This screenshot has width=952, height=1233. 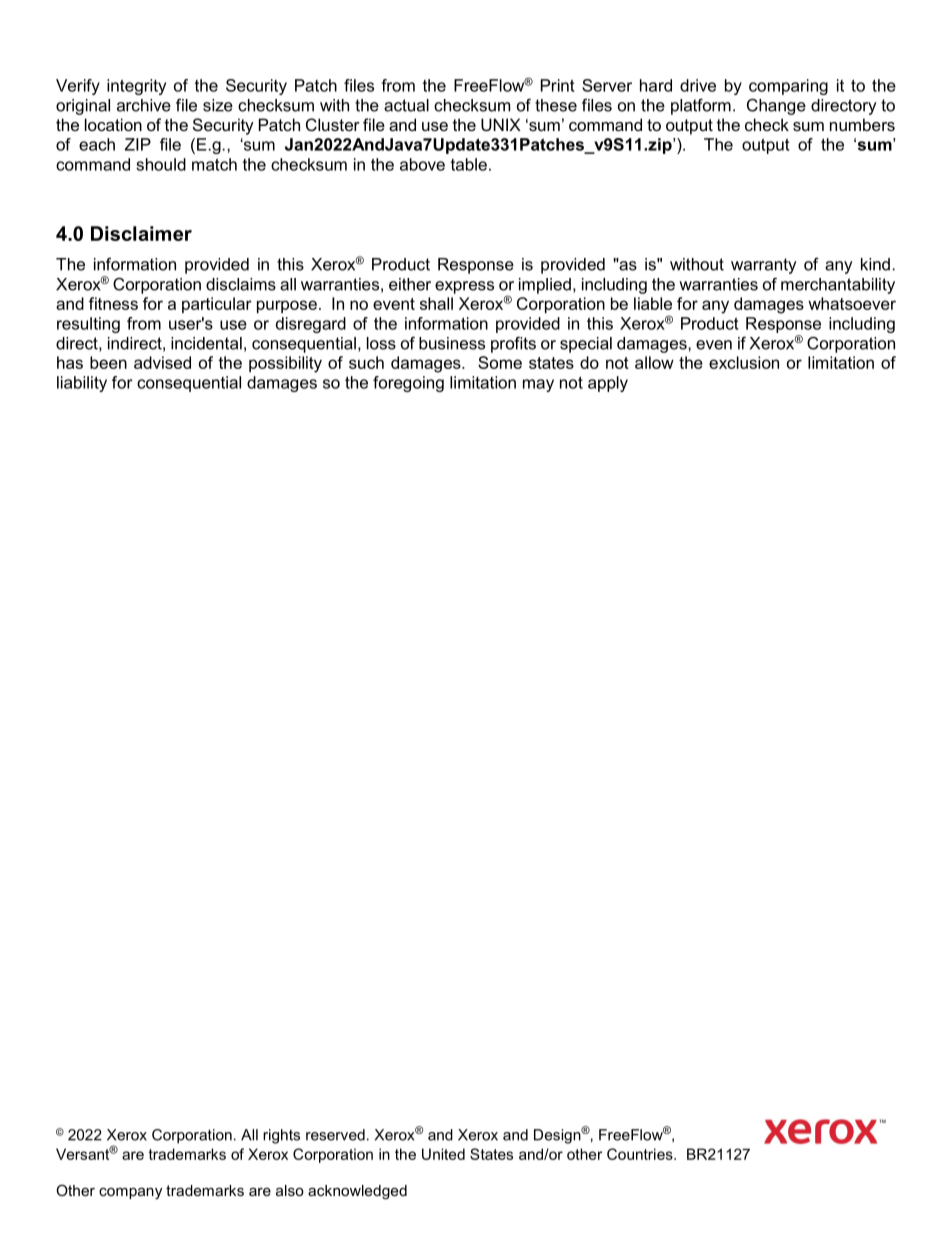 What do you see at coordinates (501, 124) in the screenshot?
I see `UNIX` at bounding box center [501, 124].
